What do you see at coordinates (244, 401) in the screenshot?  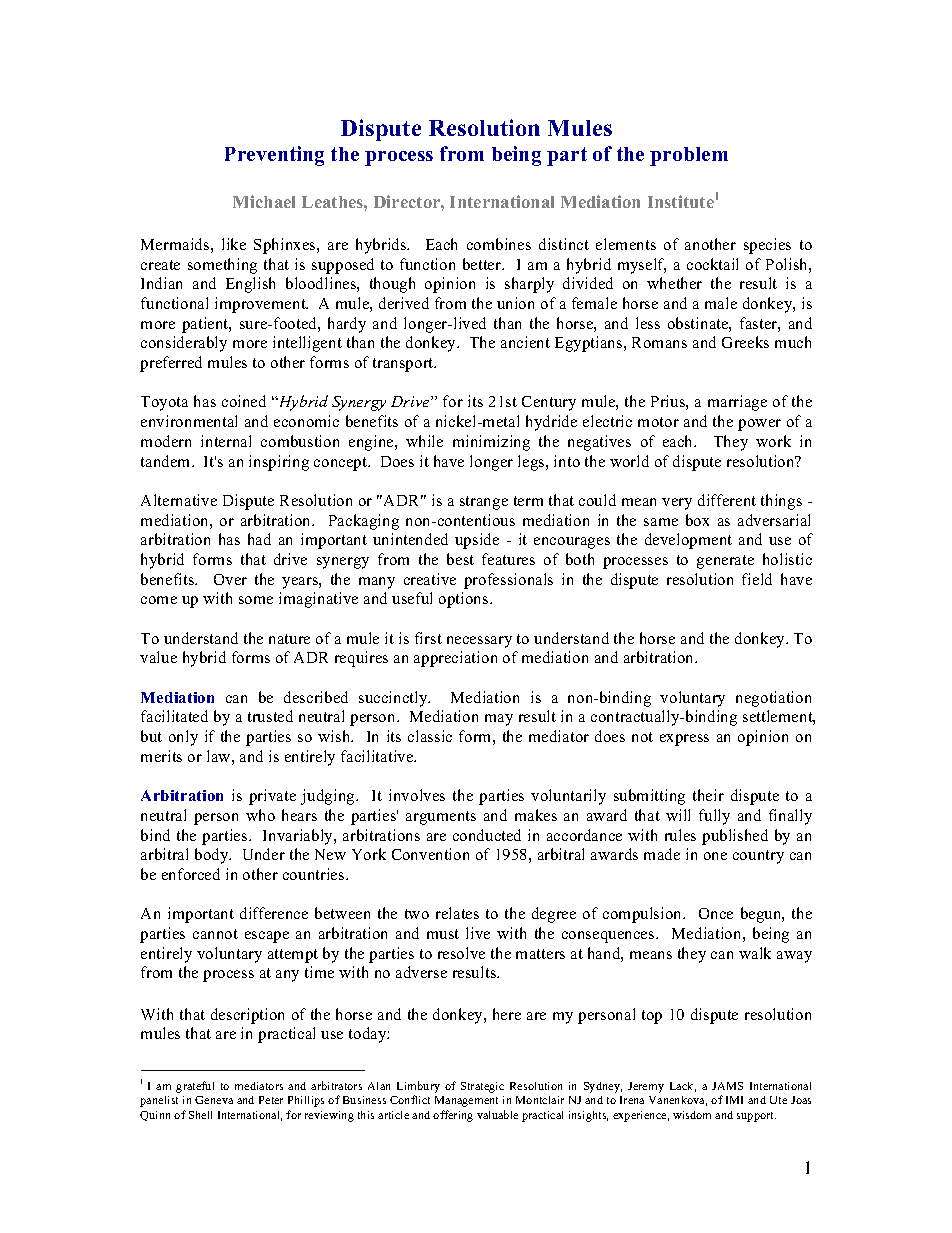 I see `coined` at bounding box center [244, 401].
